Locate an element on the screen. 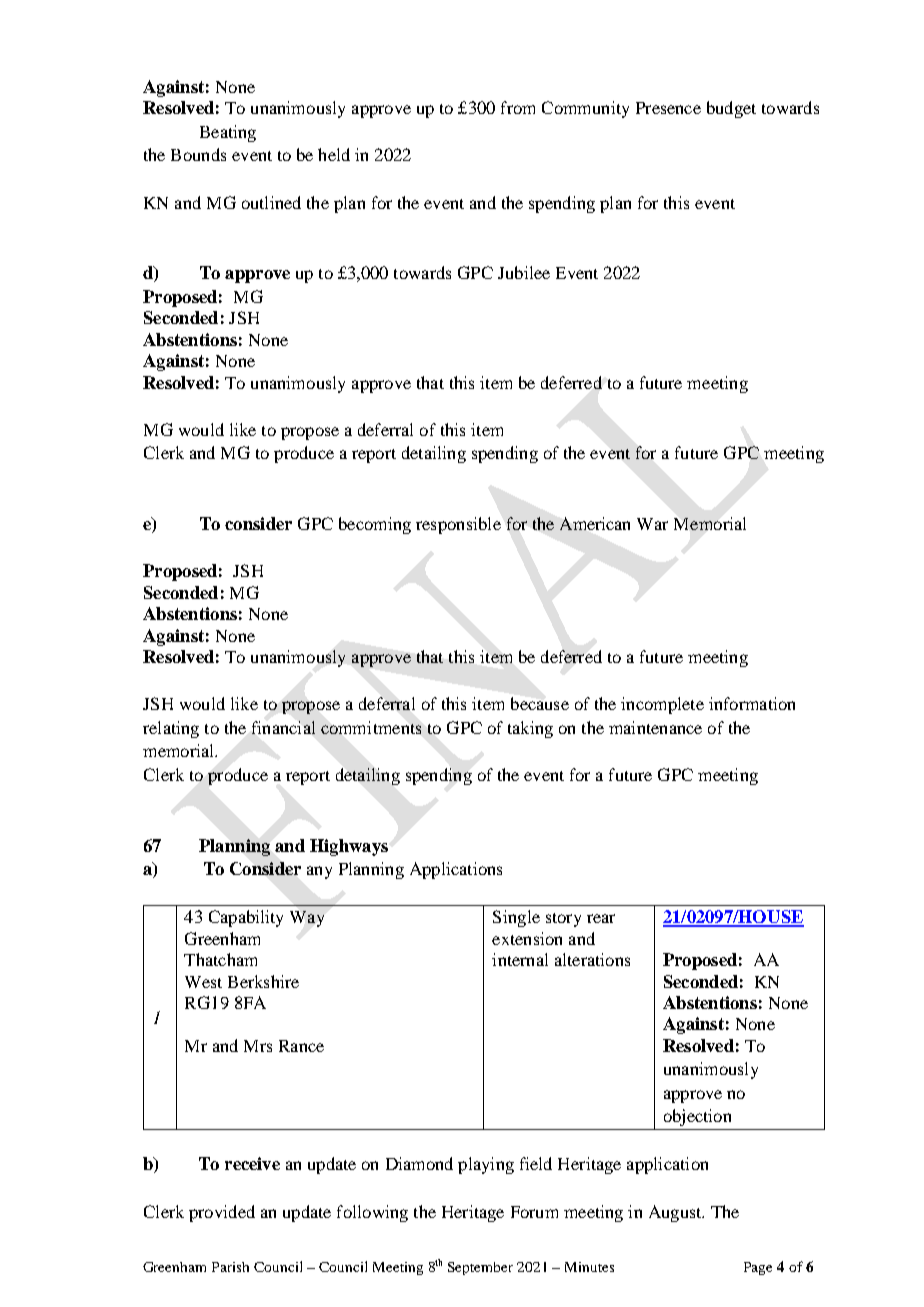 The width and height of the screenshot is (924, 1307). from is located at coordinates (518, 107).
